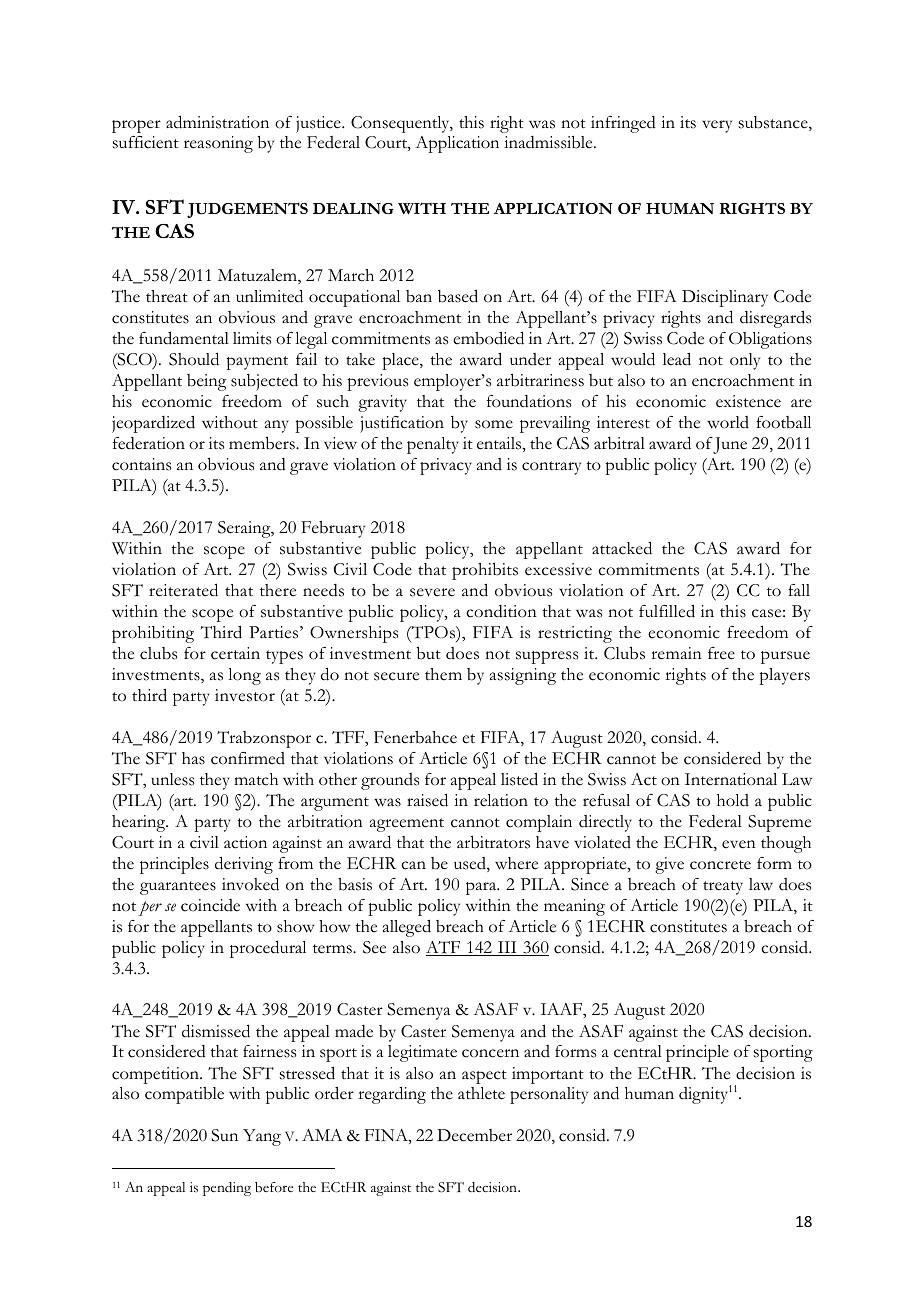 The image size is (924, 1308). I want to click on Sun, so click(224, 1135).
